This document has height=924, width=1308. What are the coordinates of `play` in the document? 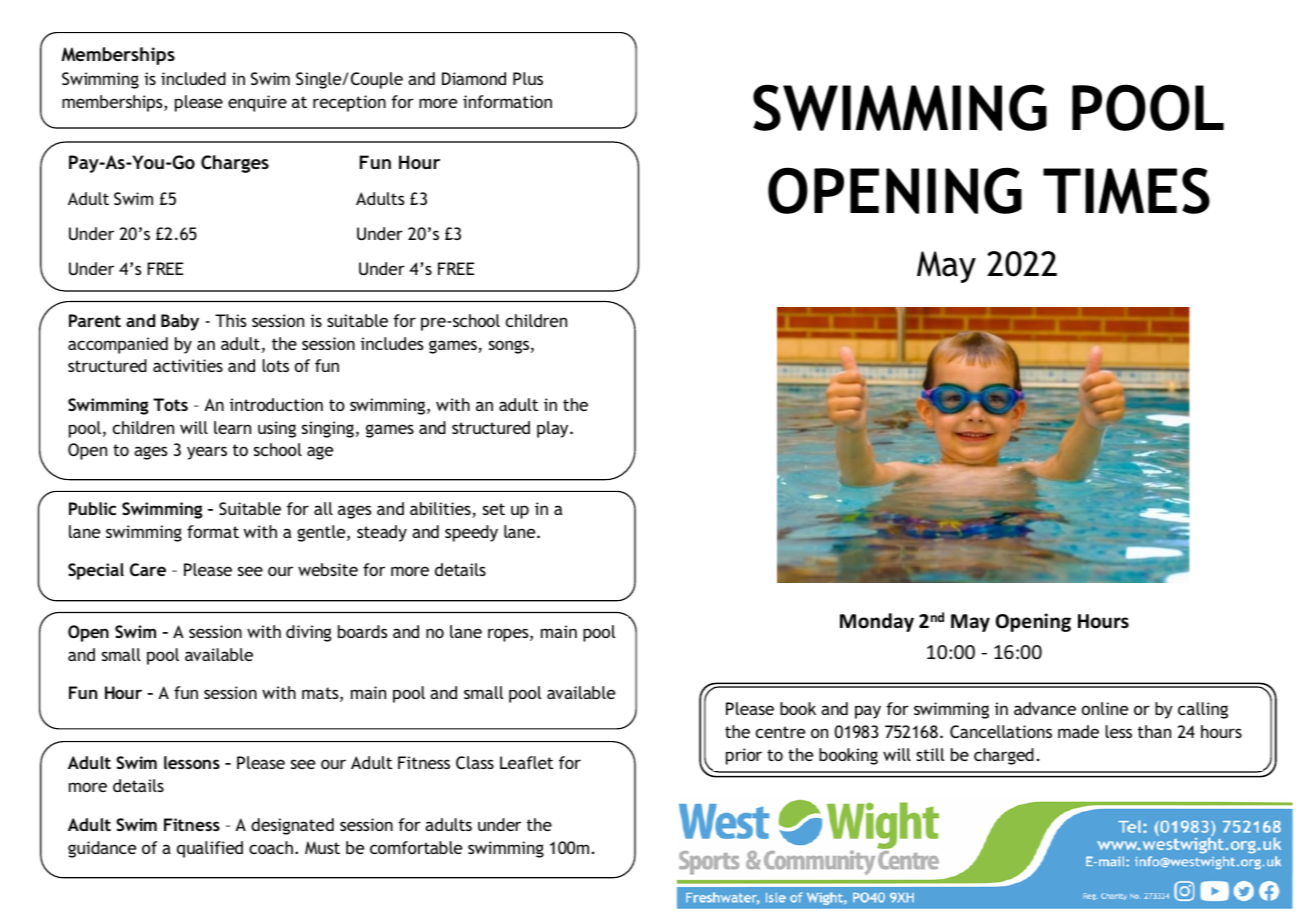 It's located at (554, 429).
